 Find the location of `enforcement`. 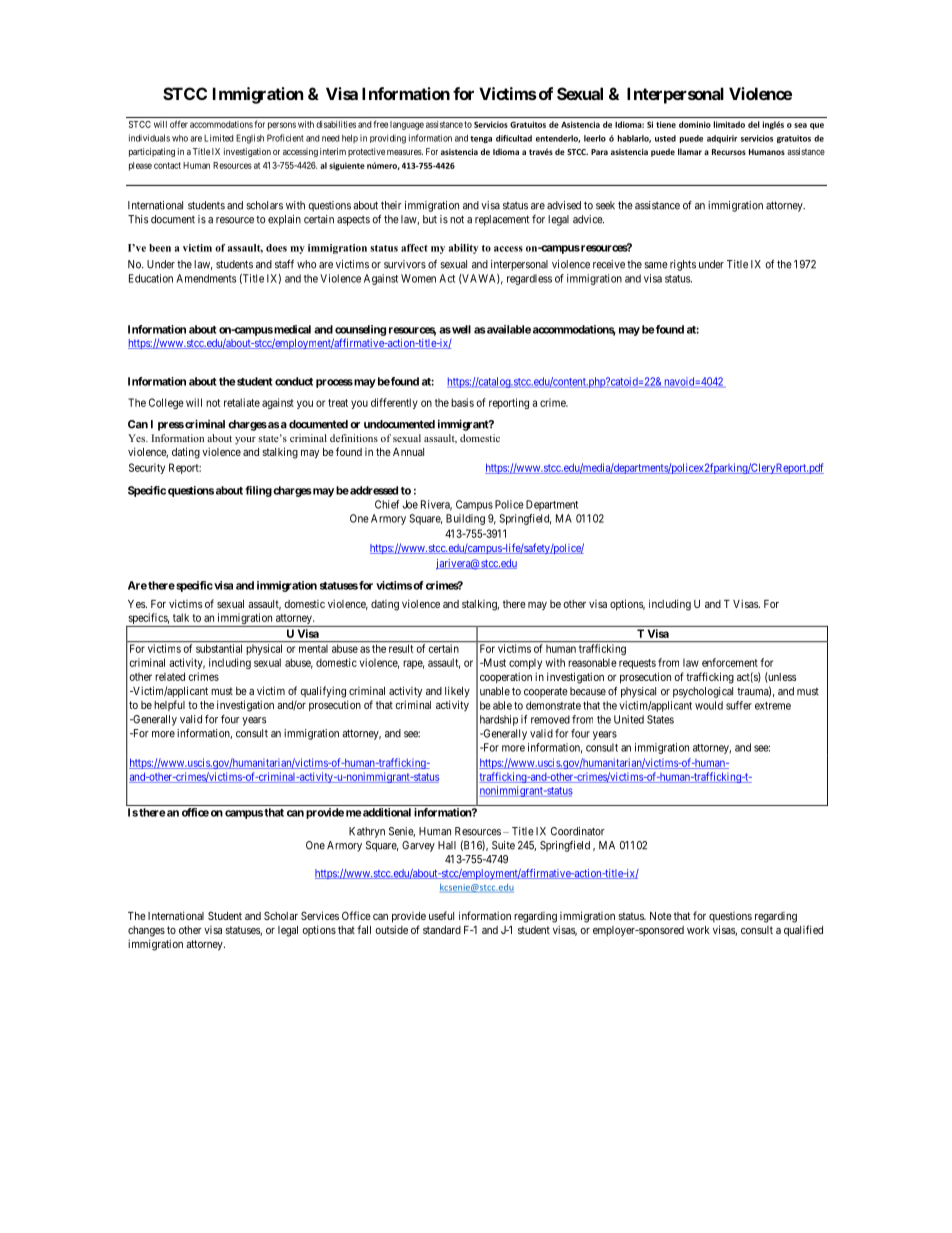

enforcement is located at coordinates (730, 662).
